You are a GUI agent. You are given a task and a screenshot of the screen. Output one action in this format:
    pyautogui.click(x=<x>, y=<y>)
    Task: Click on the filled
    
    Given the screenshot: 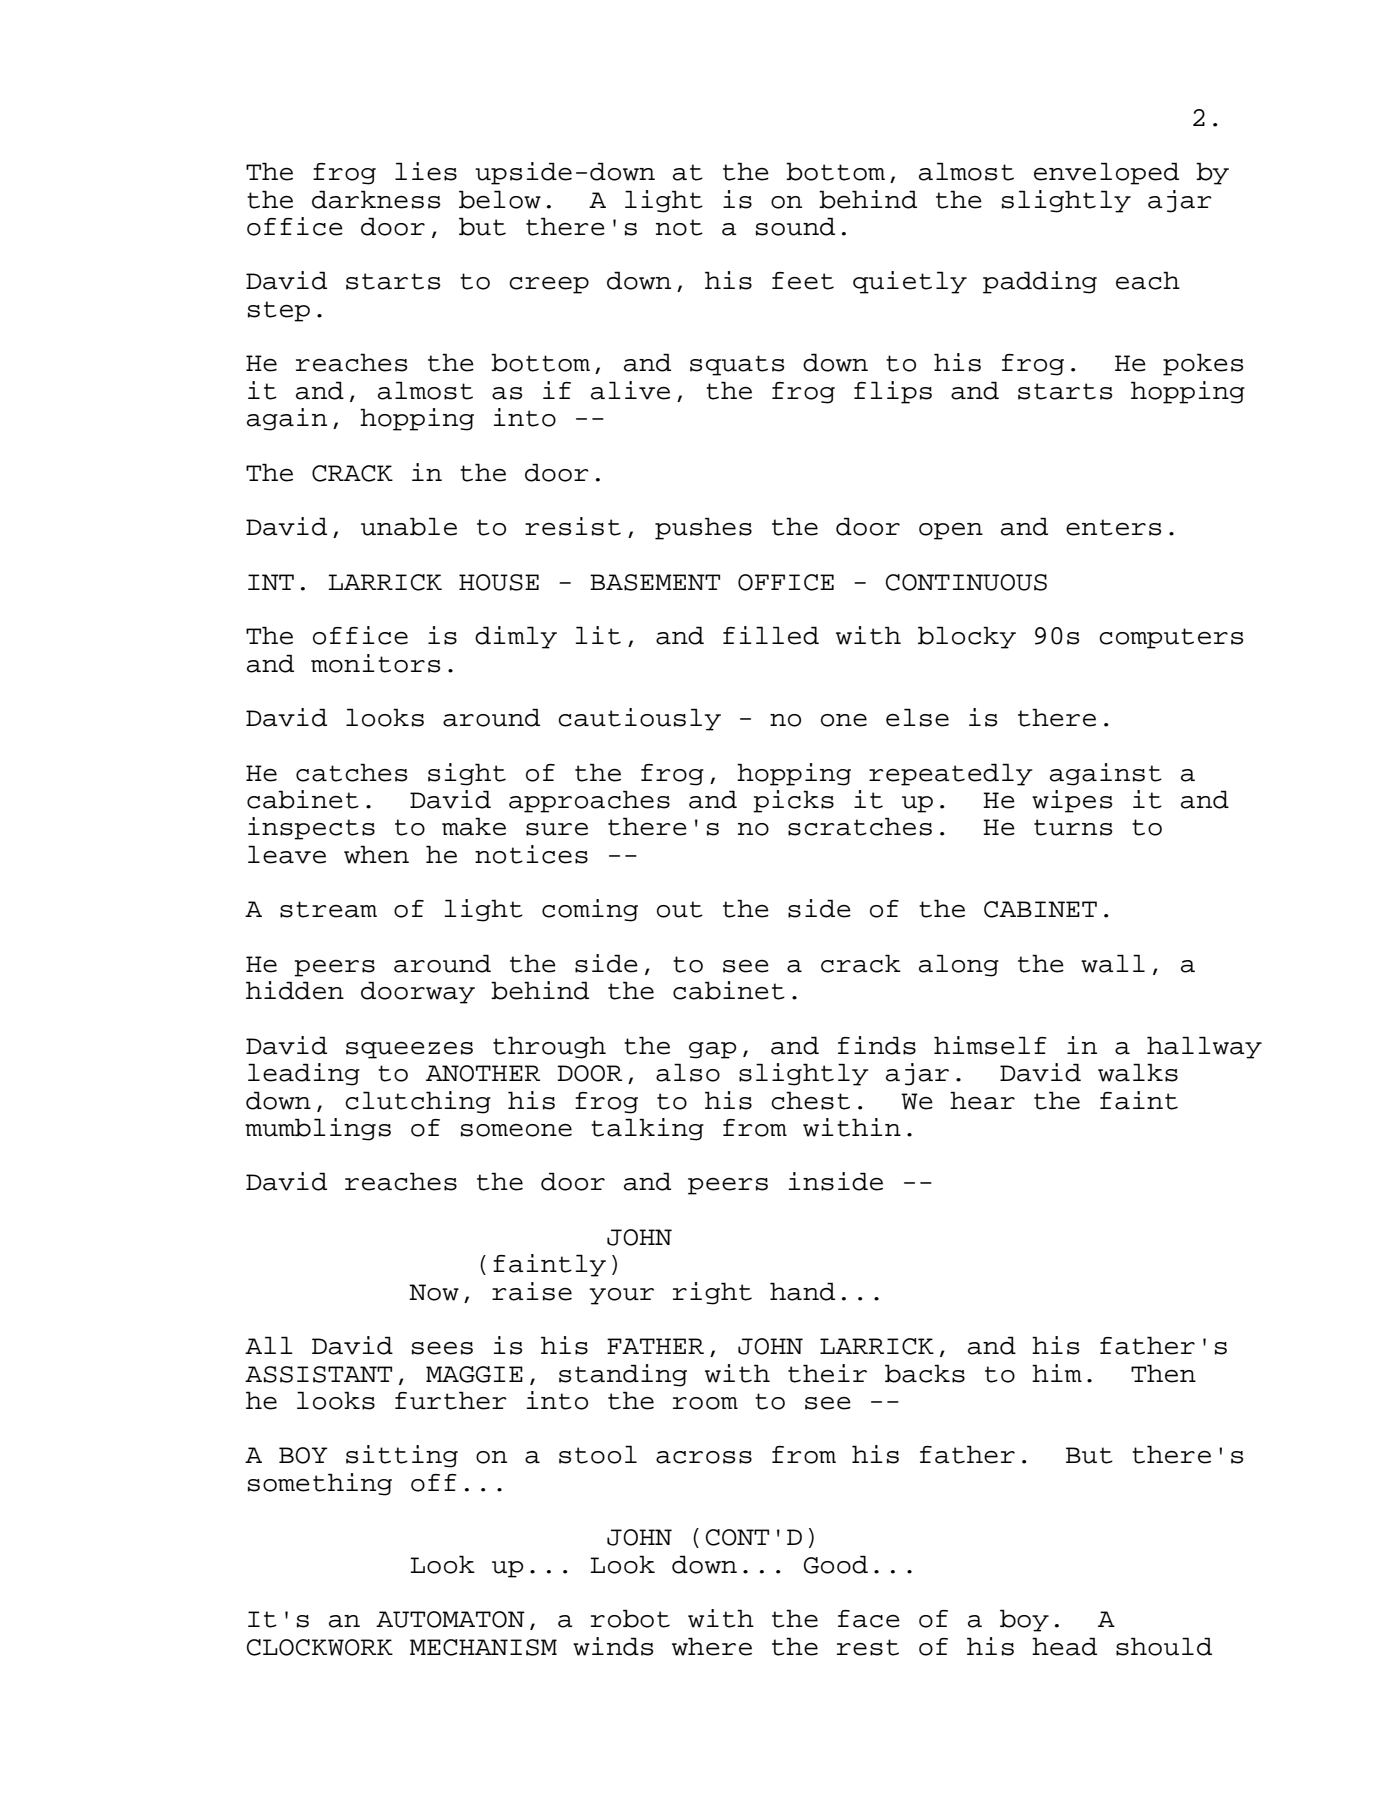 What is the action you would take?
    pyautogui.click(x=771, y=635)
